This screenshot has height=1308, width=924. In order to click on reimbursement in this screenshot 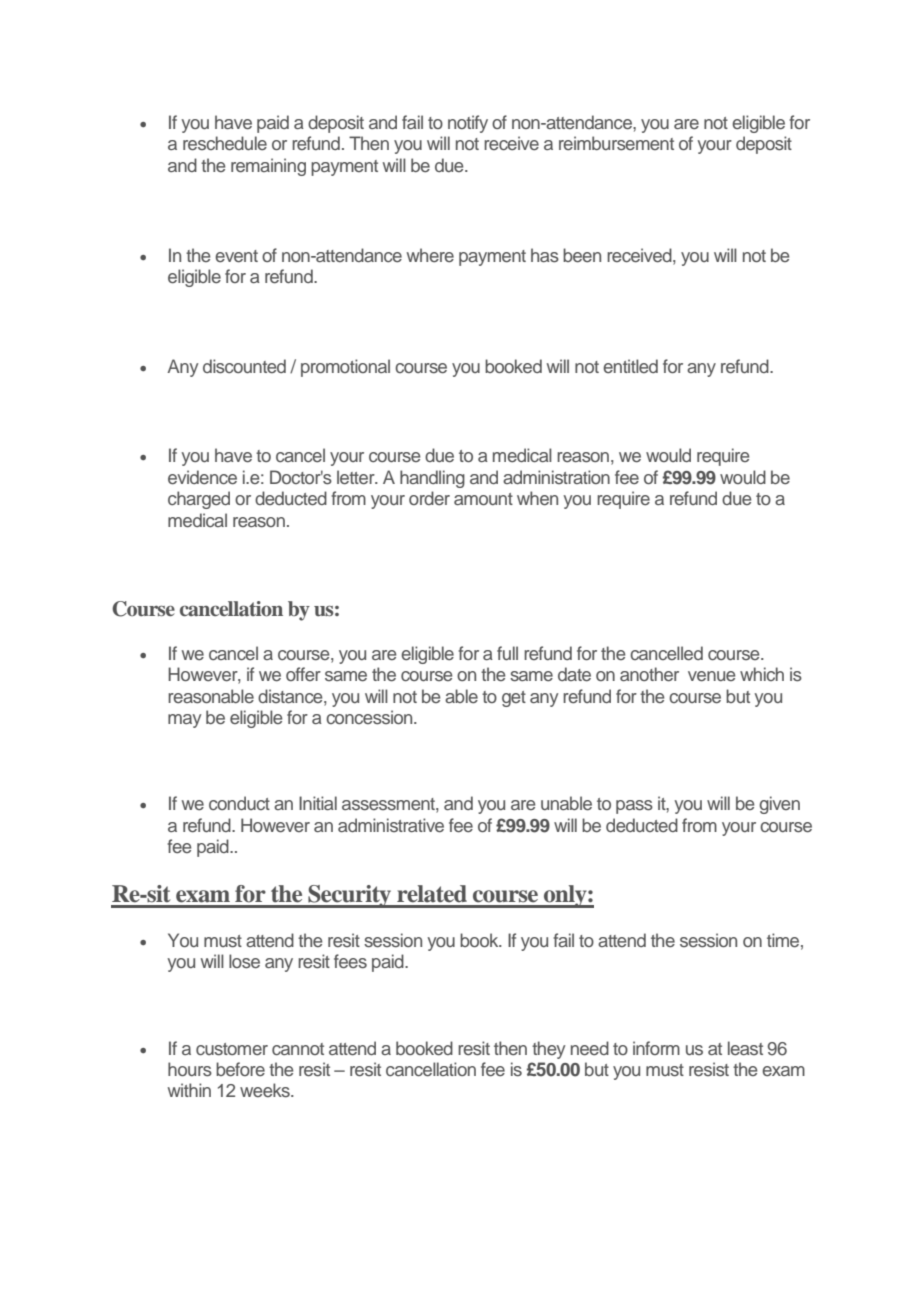, I will do `click(616, 143)`.
